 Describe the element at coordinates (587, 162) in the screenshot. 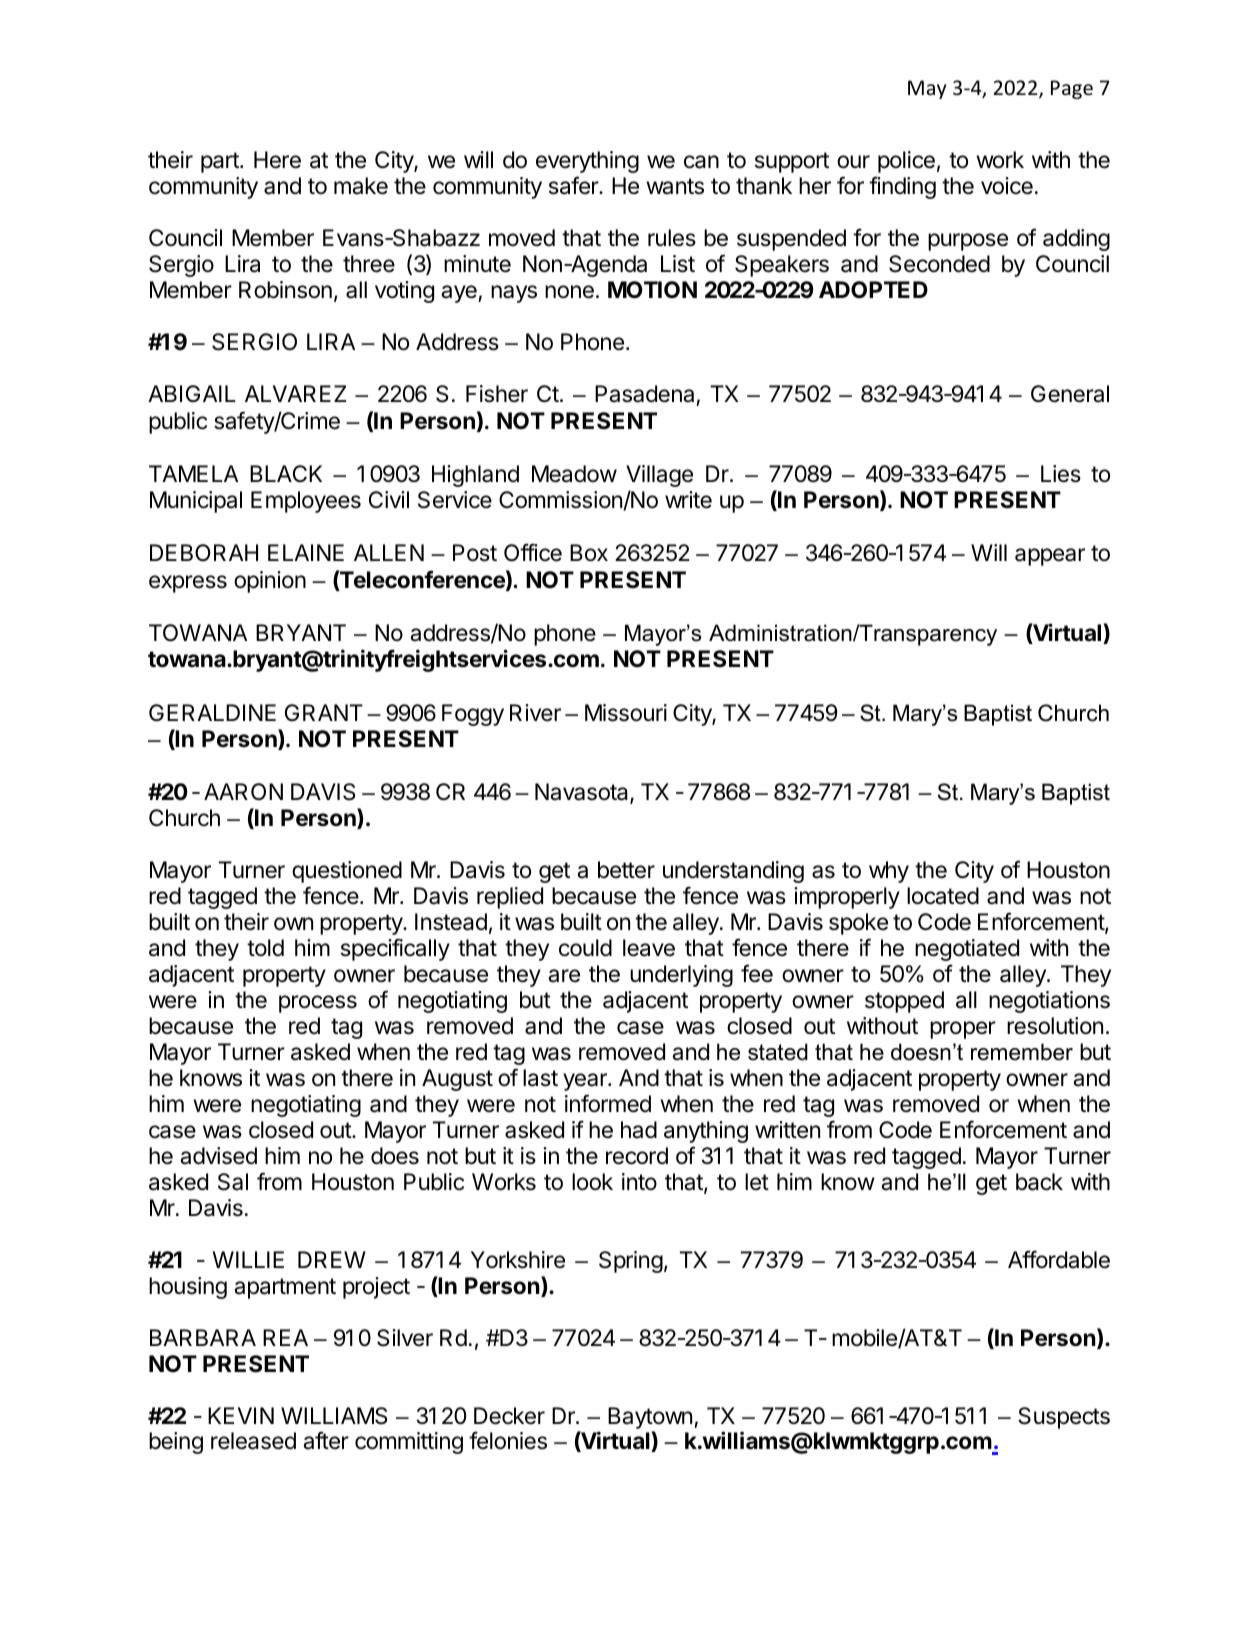

I see `everything` at that location.
